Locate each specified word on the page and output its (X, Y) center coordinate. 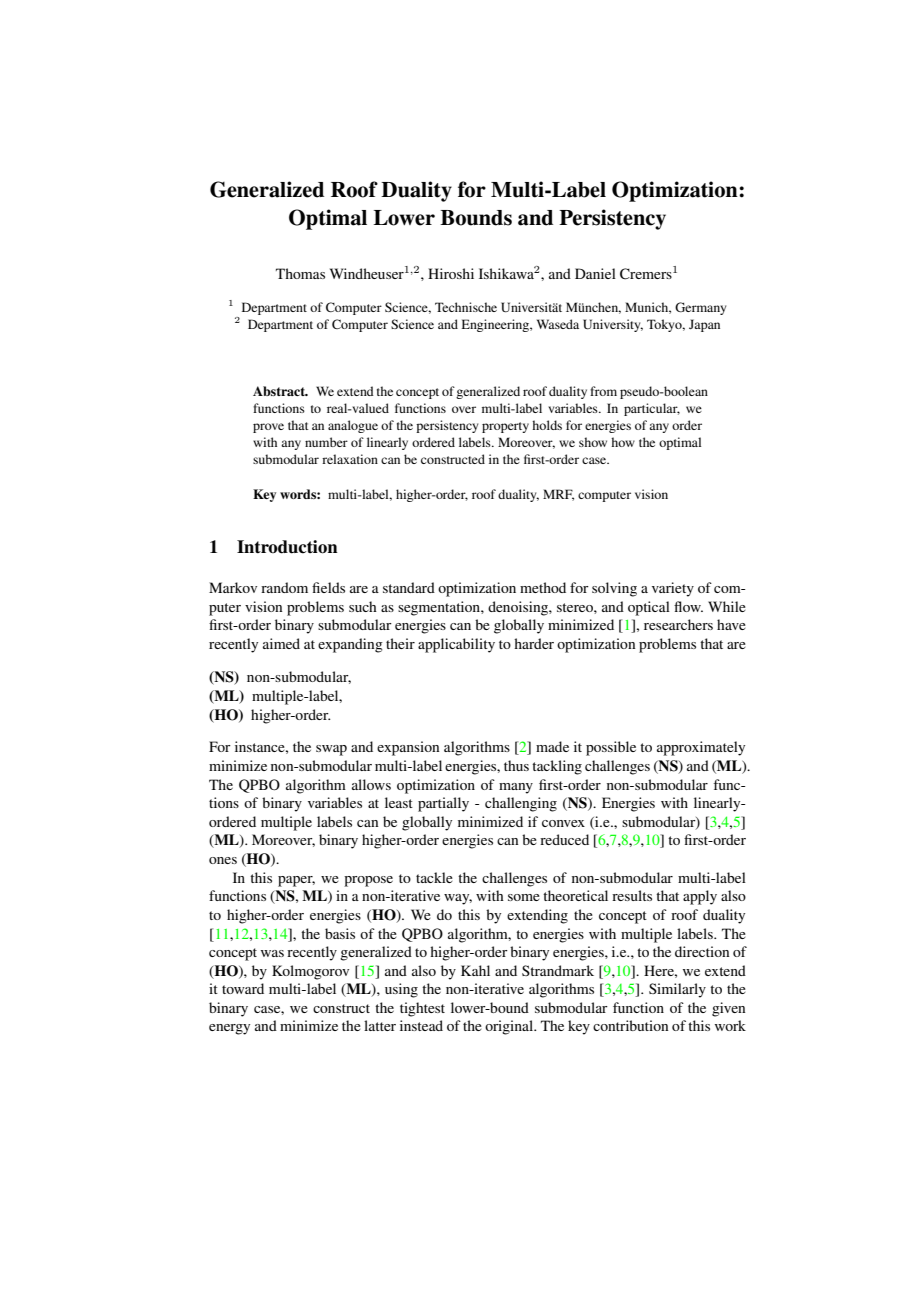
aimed (281, 643)
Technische (466, 307)
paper (296, 881)
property (505, 427)
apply (700, 897)
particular (652, 409)
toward (243, 988)
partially (443, 804)
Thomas (300, 273)
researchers (678, 624)
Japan (704, 325)
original (510, 1027)
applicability (456, 645)
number (326, 442)
